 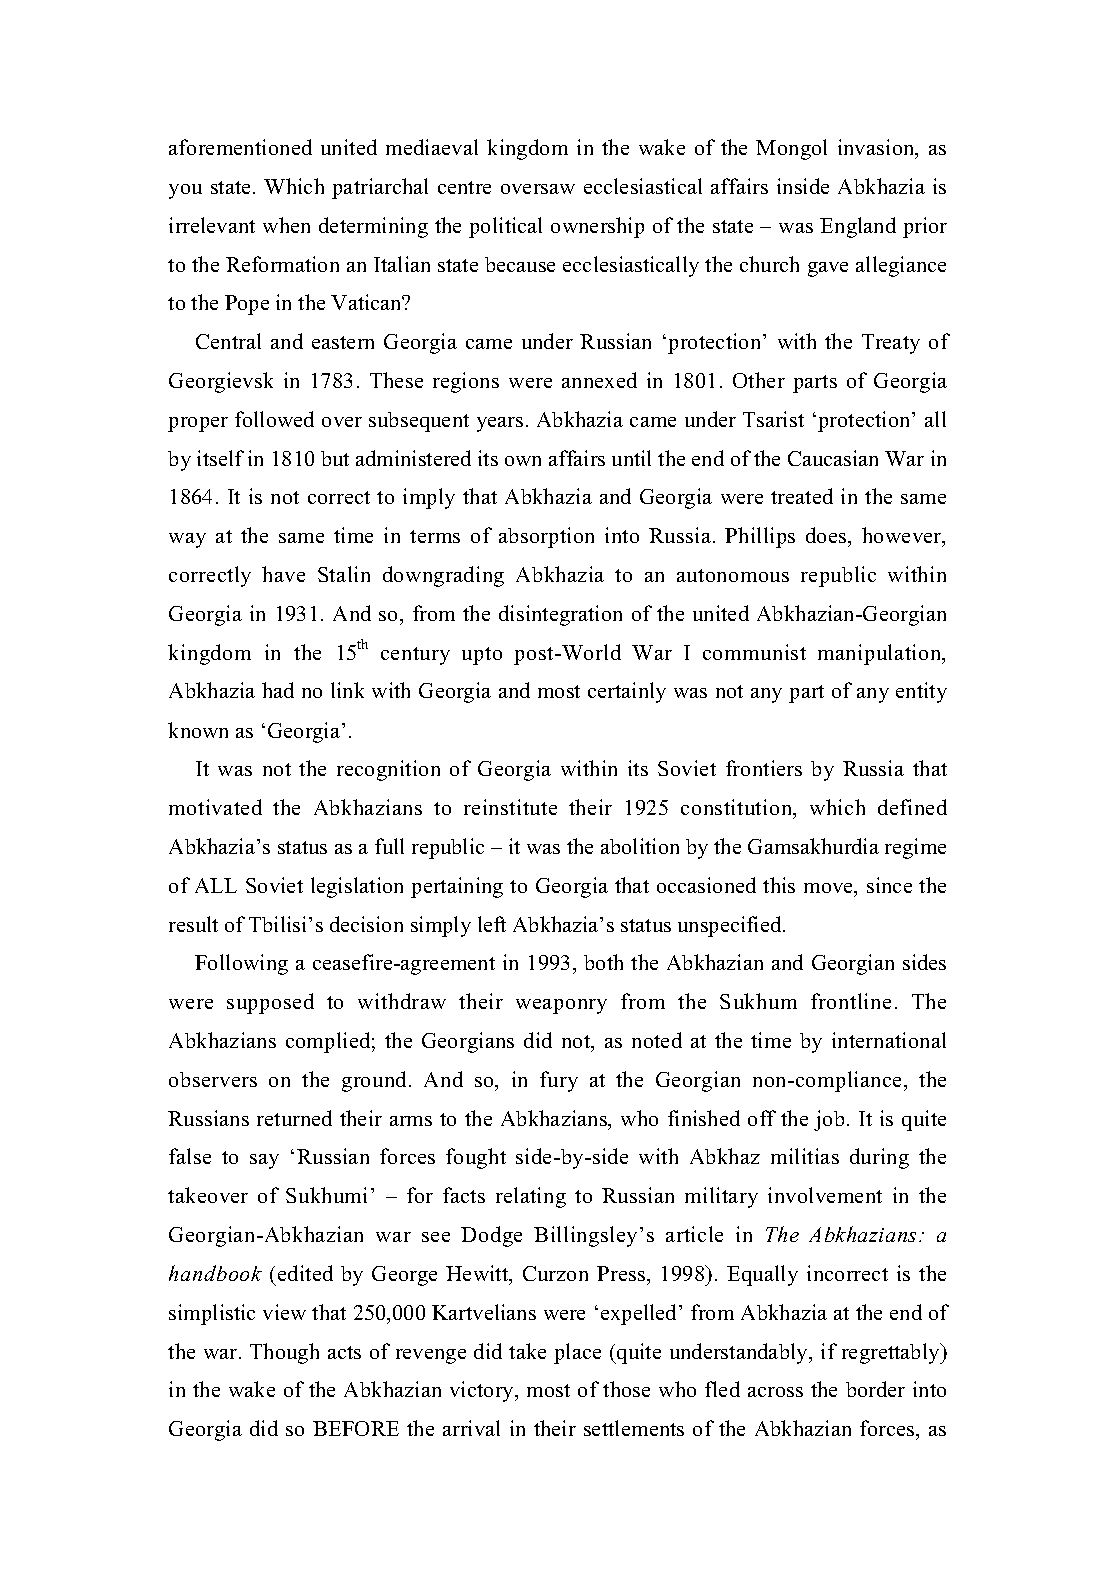 What do you see at coordinates (286, 225) in the image?
I see `when` at bounding box center [286, 225].
